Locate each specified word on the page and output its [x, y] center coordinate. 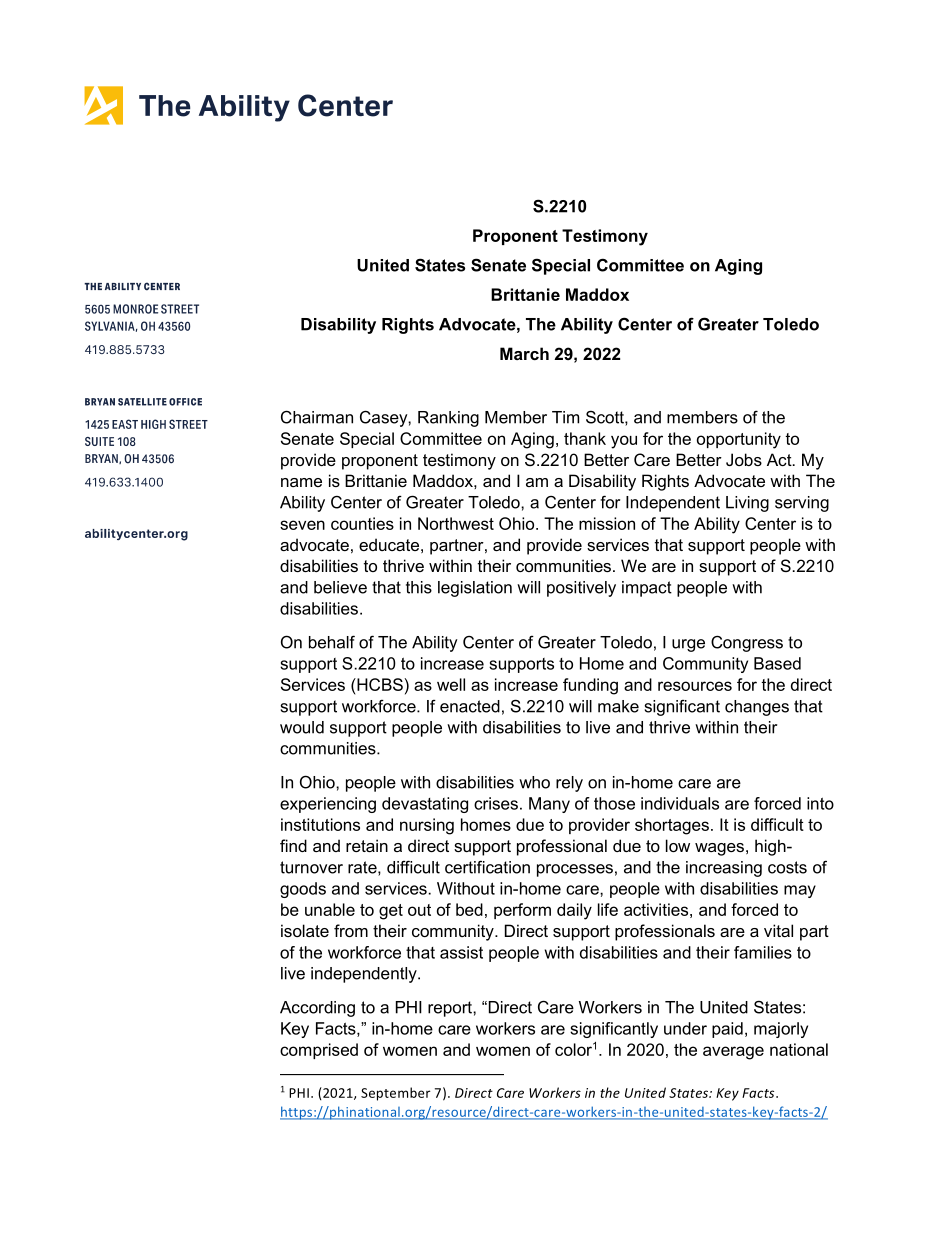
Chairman [317, 417]
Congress [747, 643]
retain [367, 845]
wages [719, 849]
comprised [319, 1051]
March [524, 353]
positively [581, 589]
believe [340, 587]
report [451, 1009]
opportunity [739, 440]
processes [575, 870]
